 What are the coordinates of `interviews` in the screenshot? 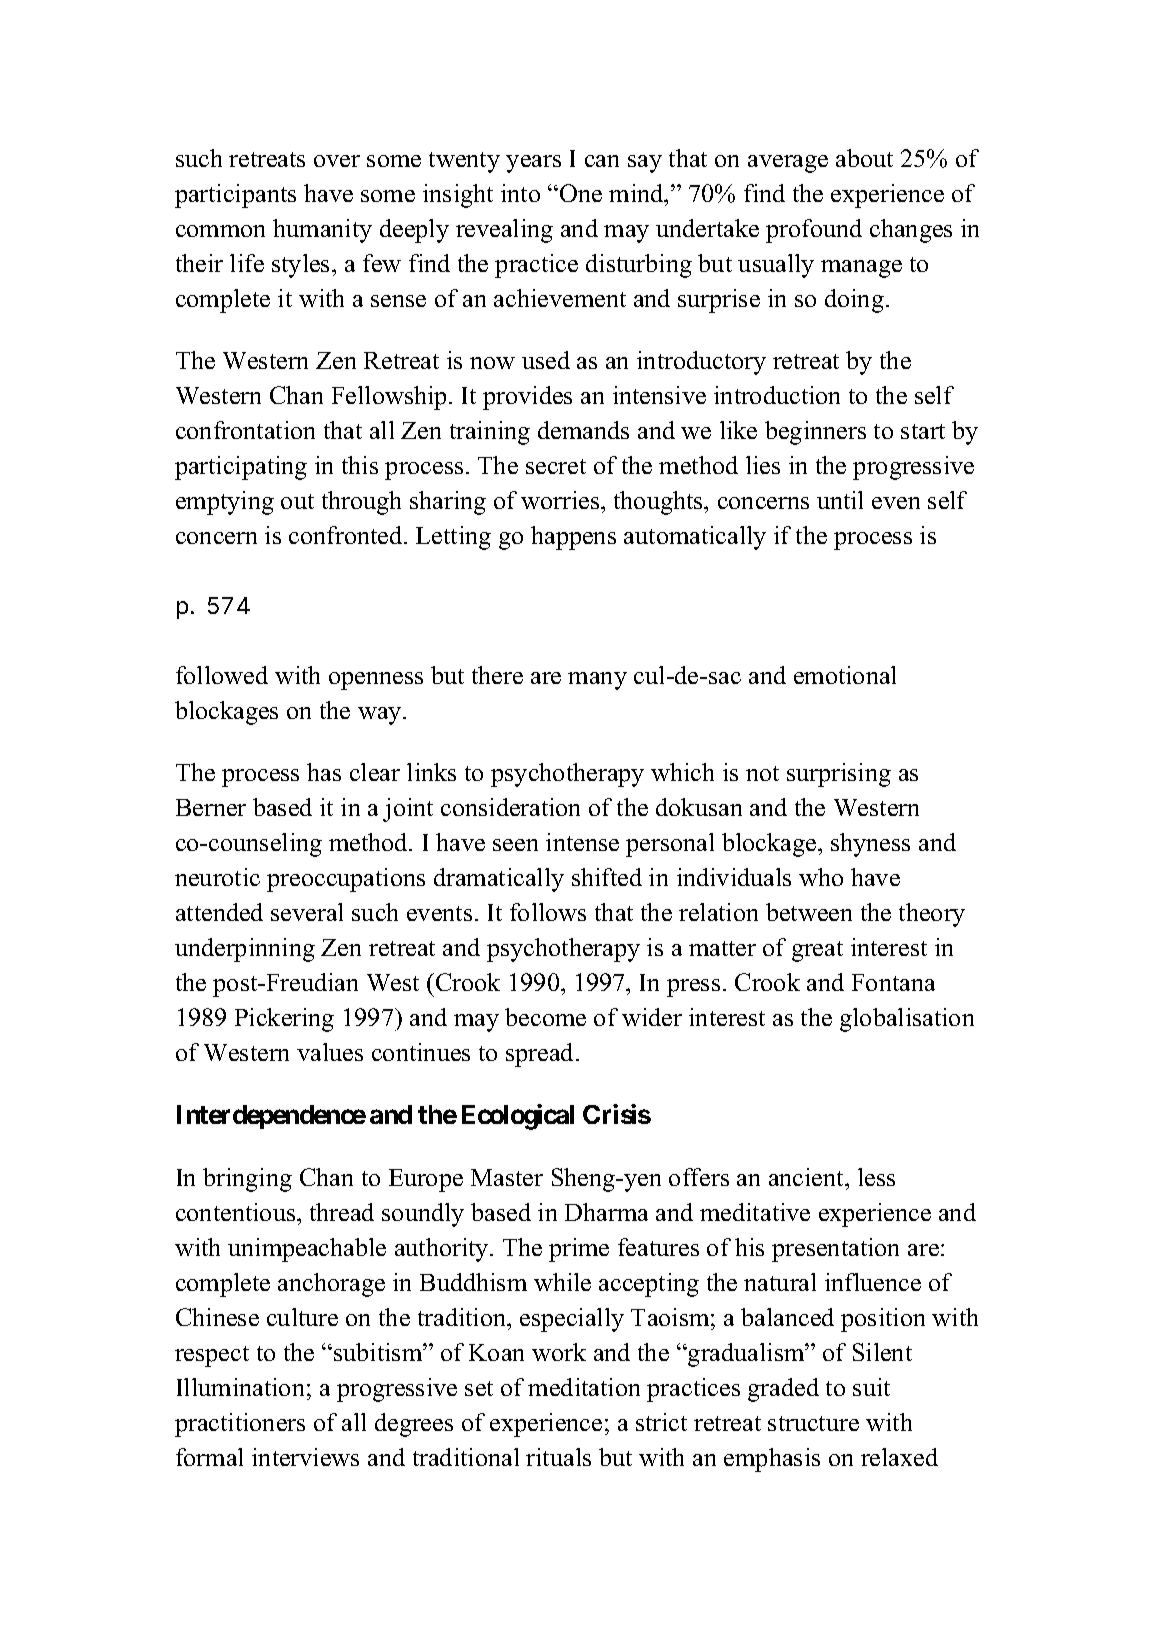 It's located at (305, 1457).
